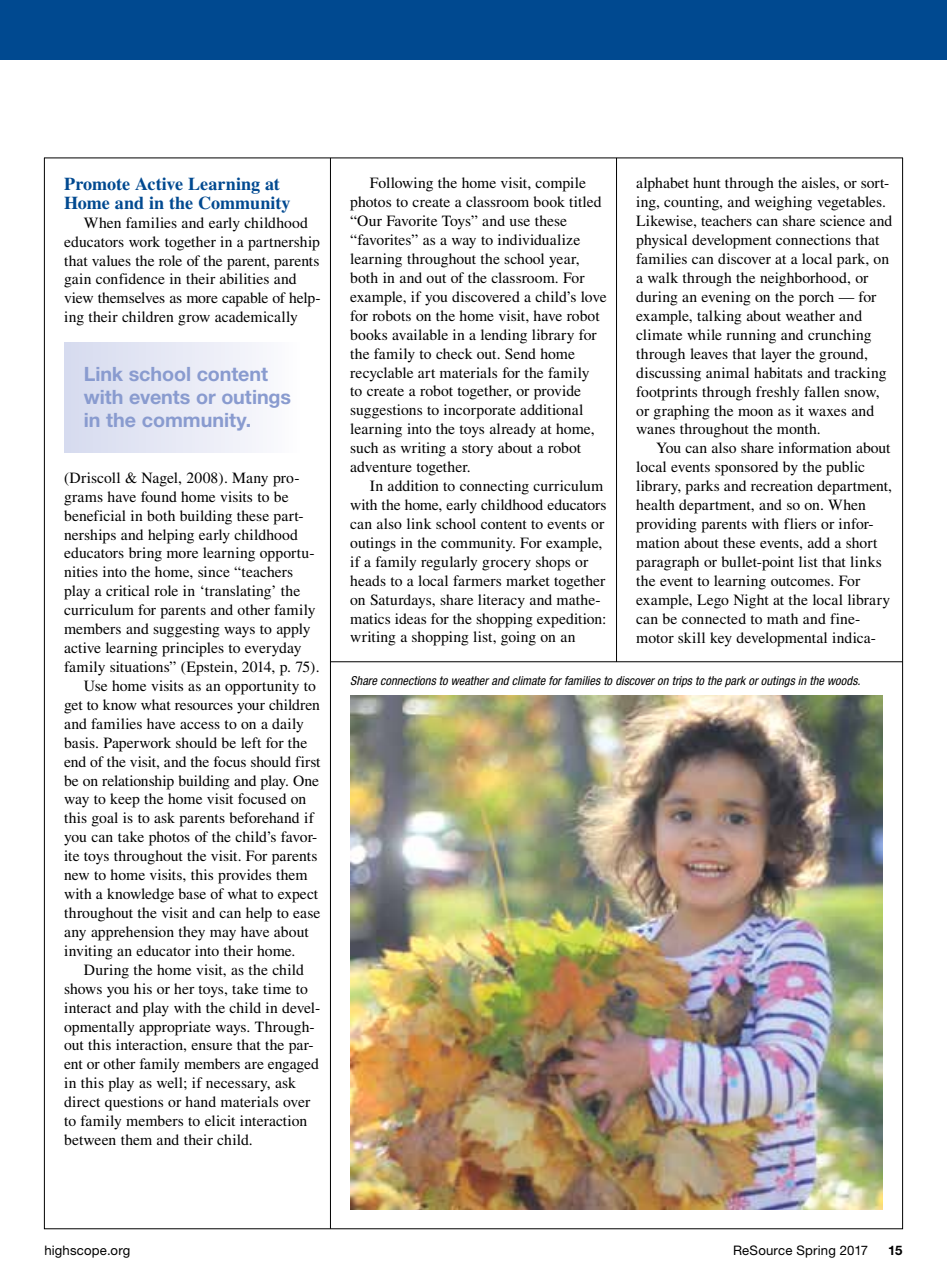 The width and height of the image is (947, 1288). Describe the element at coordinates (306, 914) in the image. I see `ease` at that location.
